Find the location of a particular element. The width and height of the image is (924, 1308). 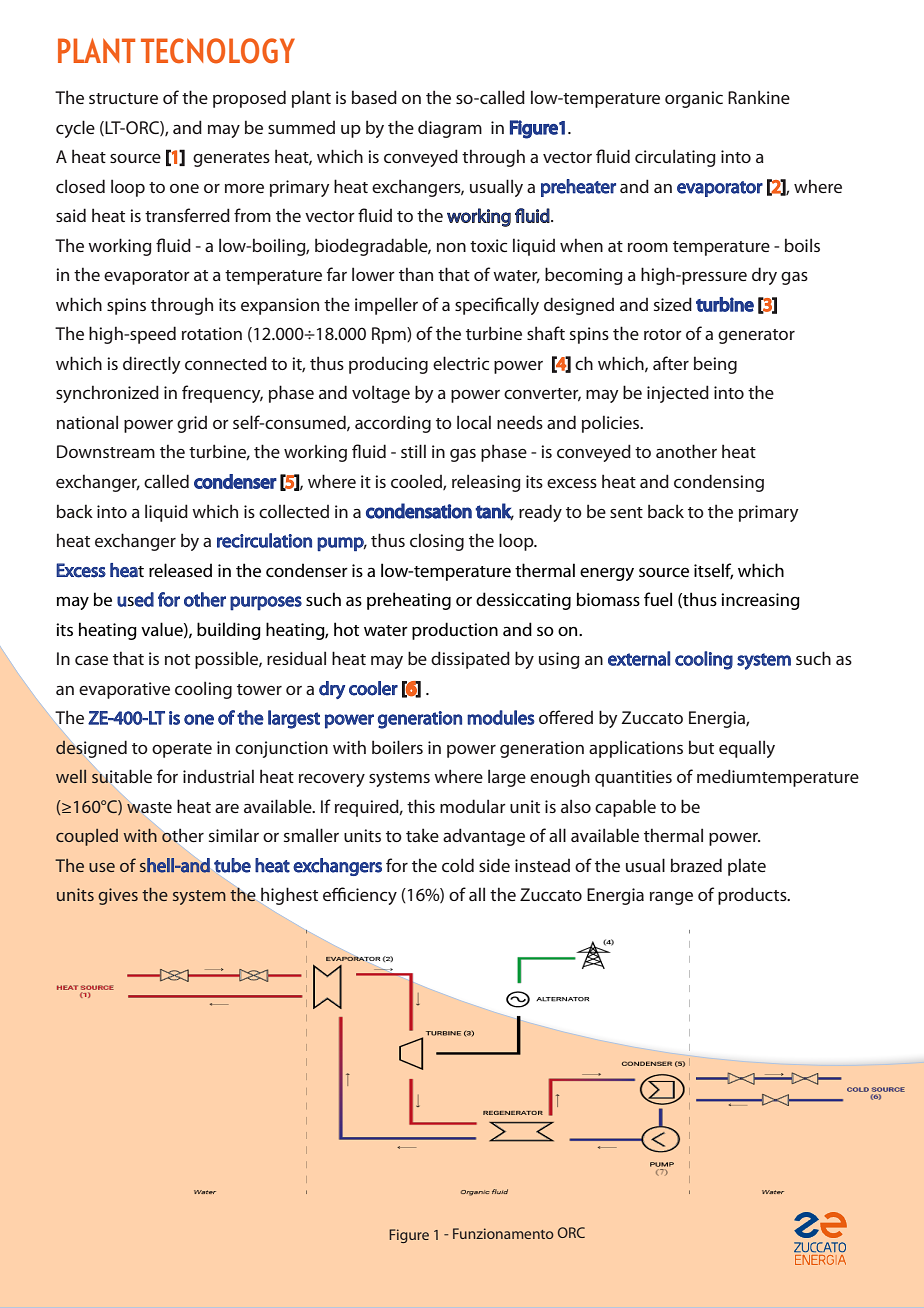

increasing is located at coordinates (760, 601).
